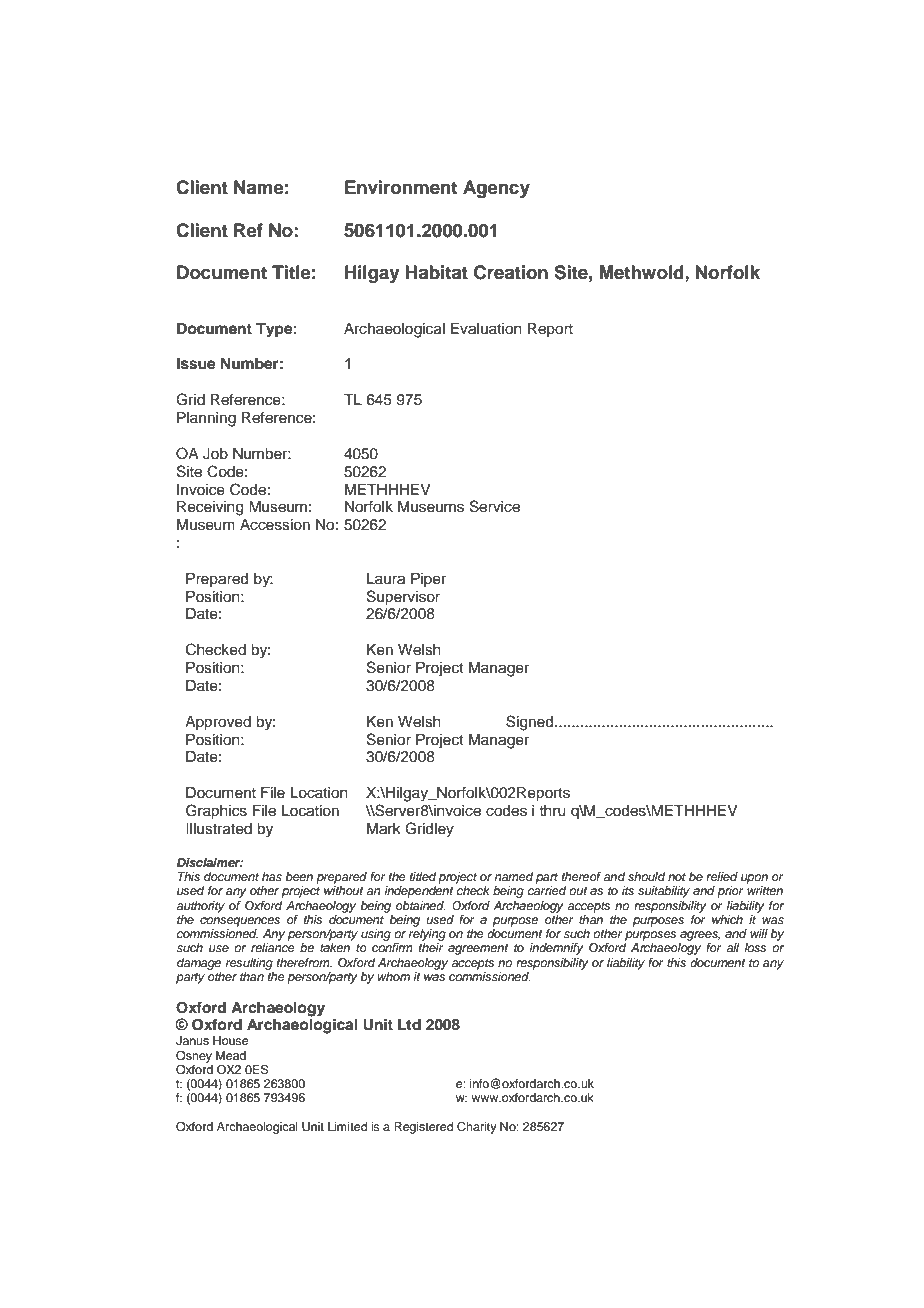 This screenshot has width=924, height=1308. What do you see at coordinates (477, 1128) in the screenshot?
I see `Charity` at bounding box center [477, 1128].
